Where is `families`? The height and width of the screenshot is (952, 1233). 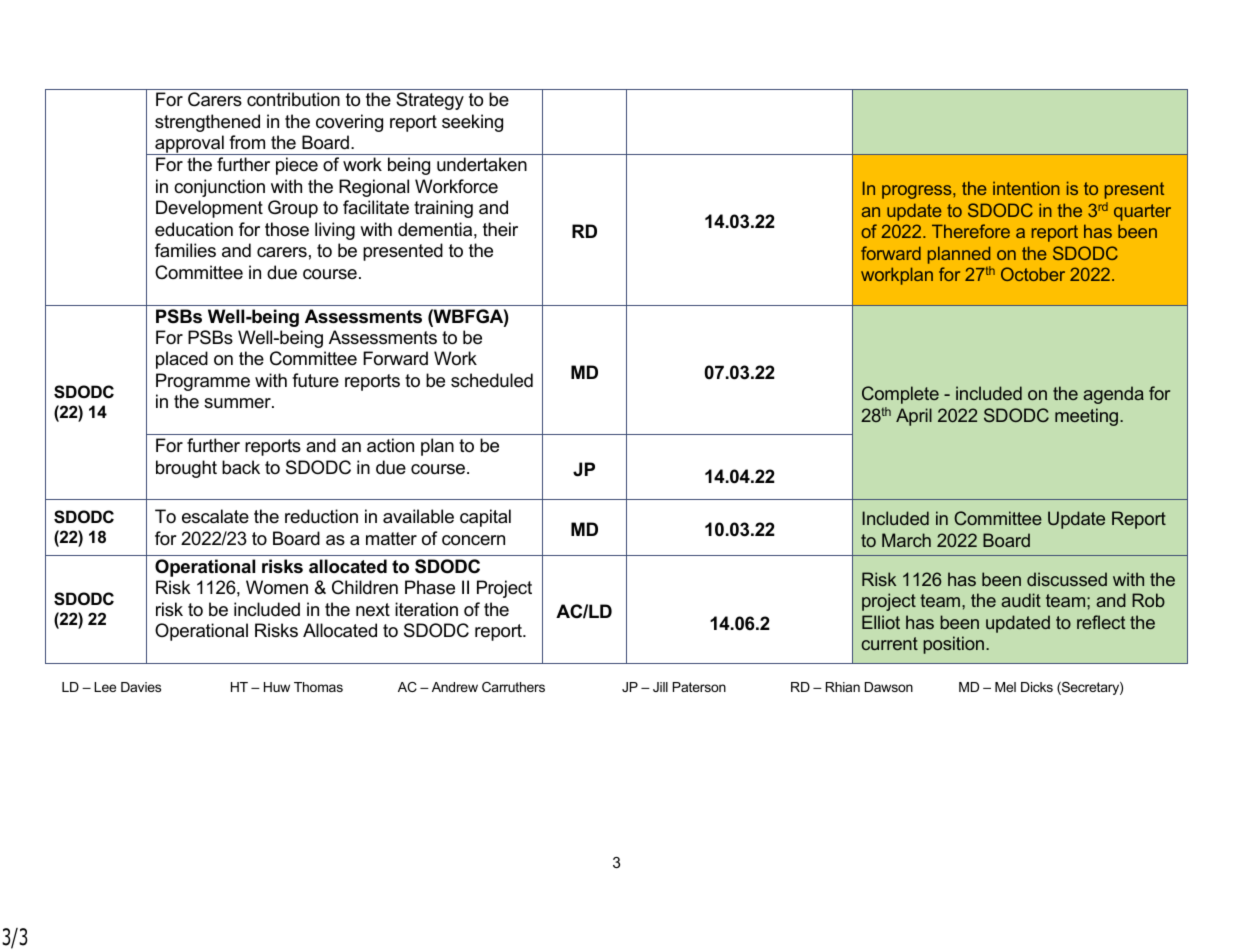
families is located at coordinates (185, 250).
